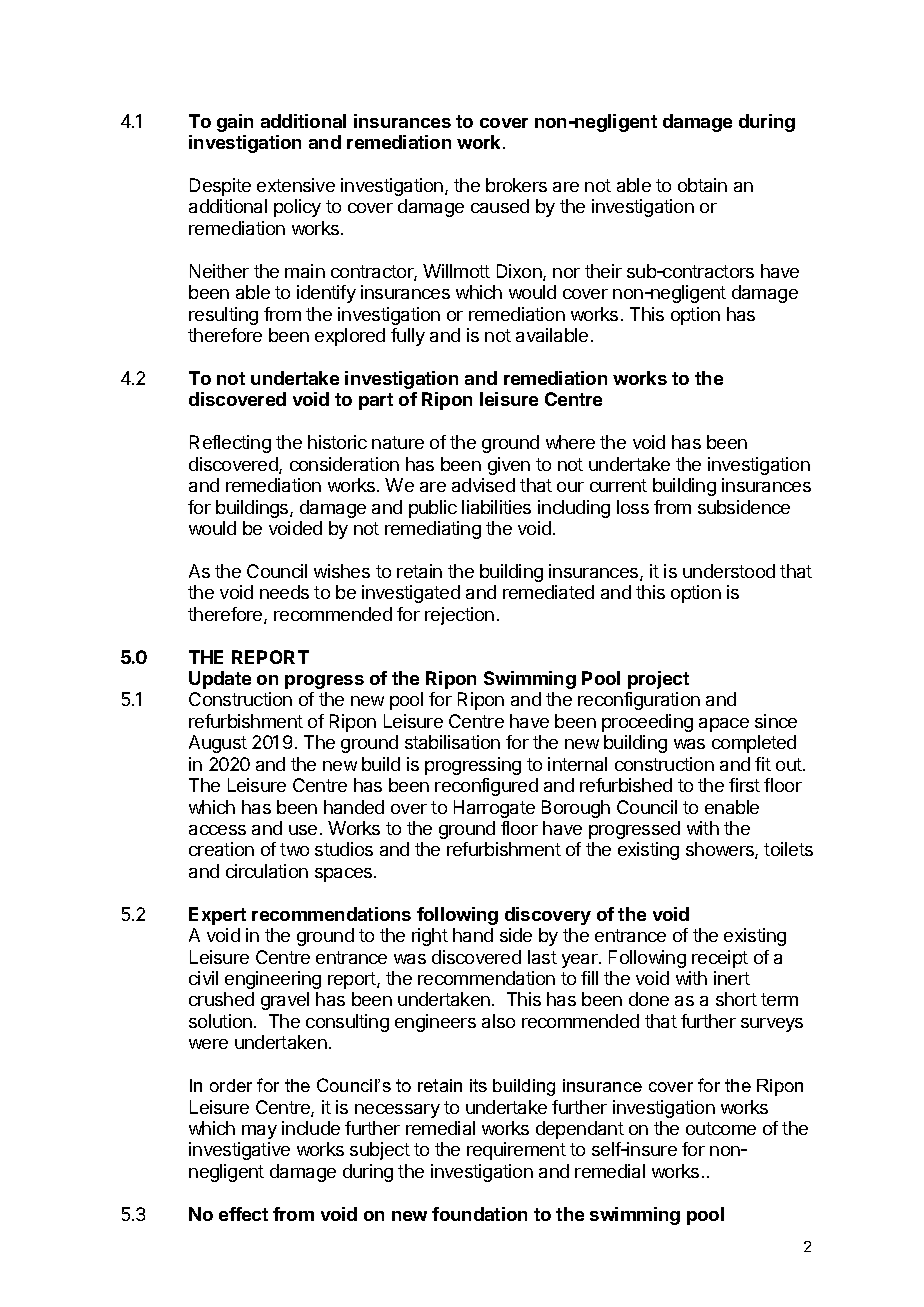 Image resolution: width=924 pixels, height=1307 pixels. Describe the element at coordinates (720, 959) in the screenshot. I see `receipt` at that location.
